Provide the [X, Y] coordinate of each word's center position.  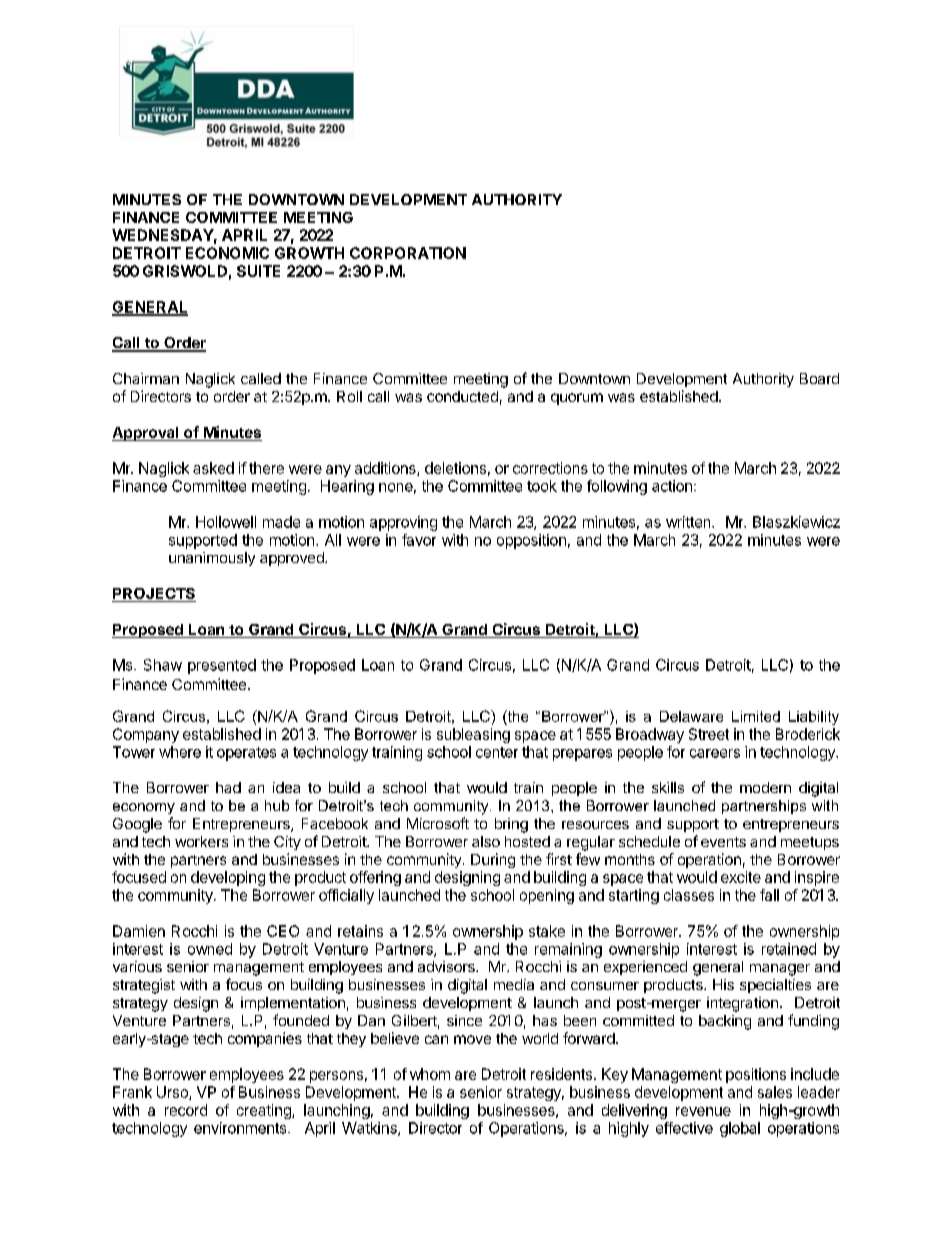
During [493, 860]
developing [228, 878]
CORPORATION [408, 253]
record [186, 1110]
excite [741, 877]
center [497, 752]
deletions [455, 468]
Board [819, 378]
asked [213, 468]
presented [222, 666]
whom [430, 1074]
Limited [756, 716]
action [672, 486]
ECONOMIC [227, 253]
